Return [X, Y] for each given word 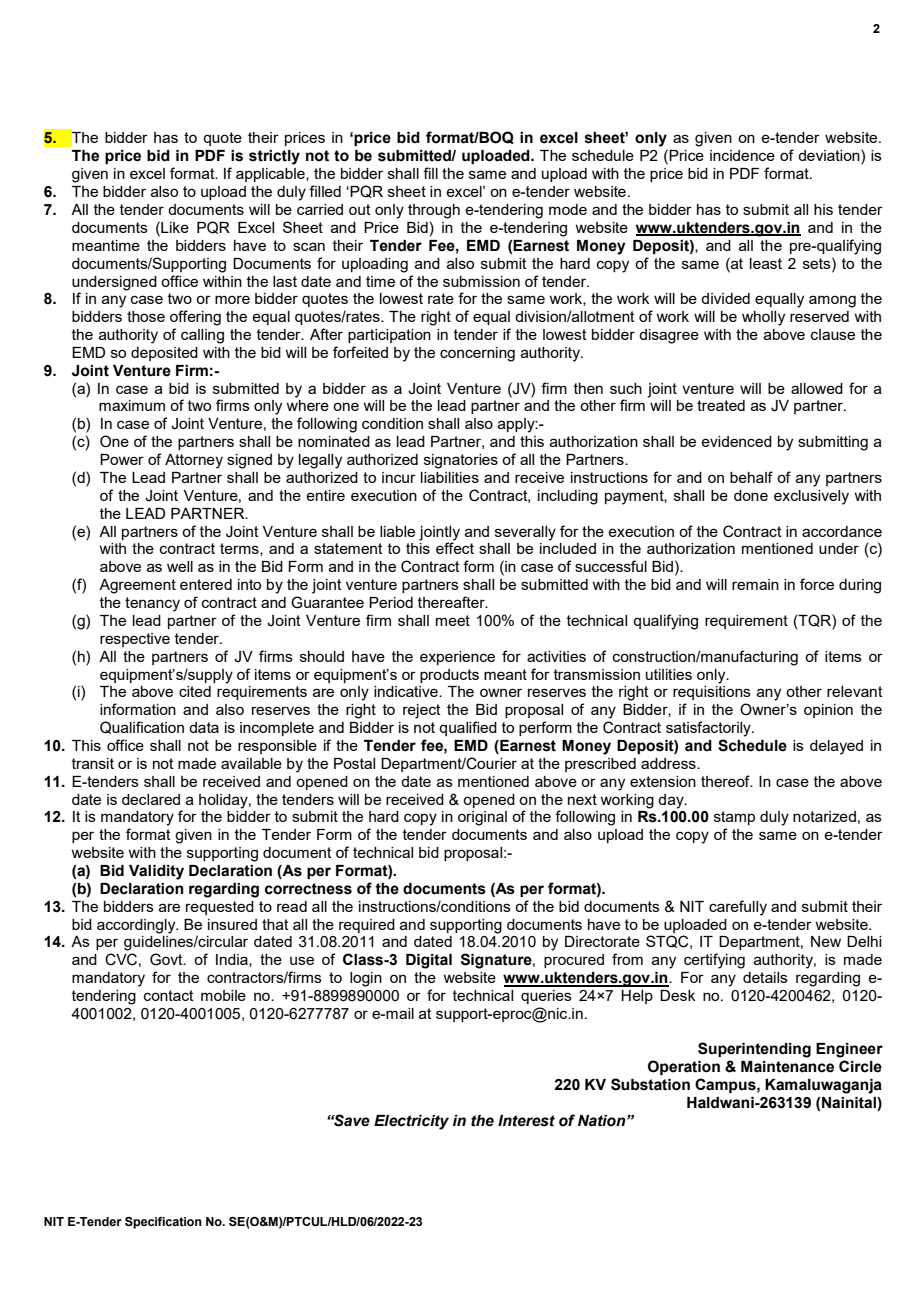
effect [455, 548]
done [751, 495]
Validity [156, 872]
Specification [163, 1223]
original [482, 818]
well [180, 566]
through [434, 211]
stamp [734, 818]
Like [174, 227]
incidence [742, 155]
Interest [526, 1121]
